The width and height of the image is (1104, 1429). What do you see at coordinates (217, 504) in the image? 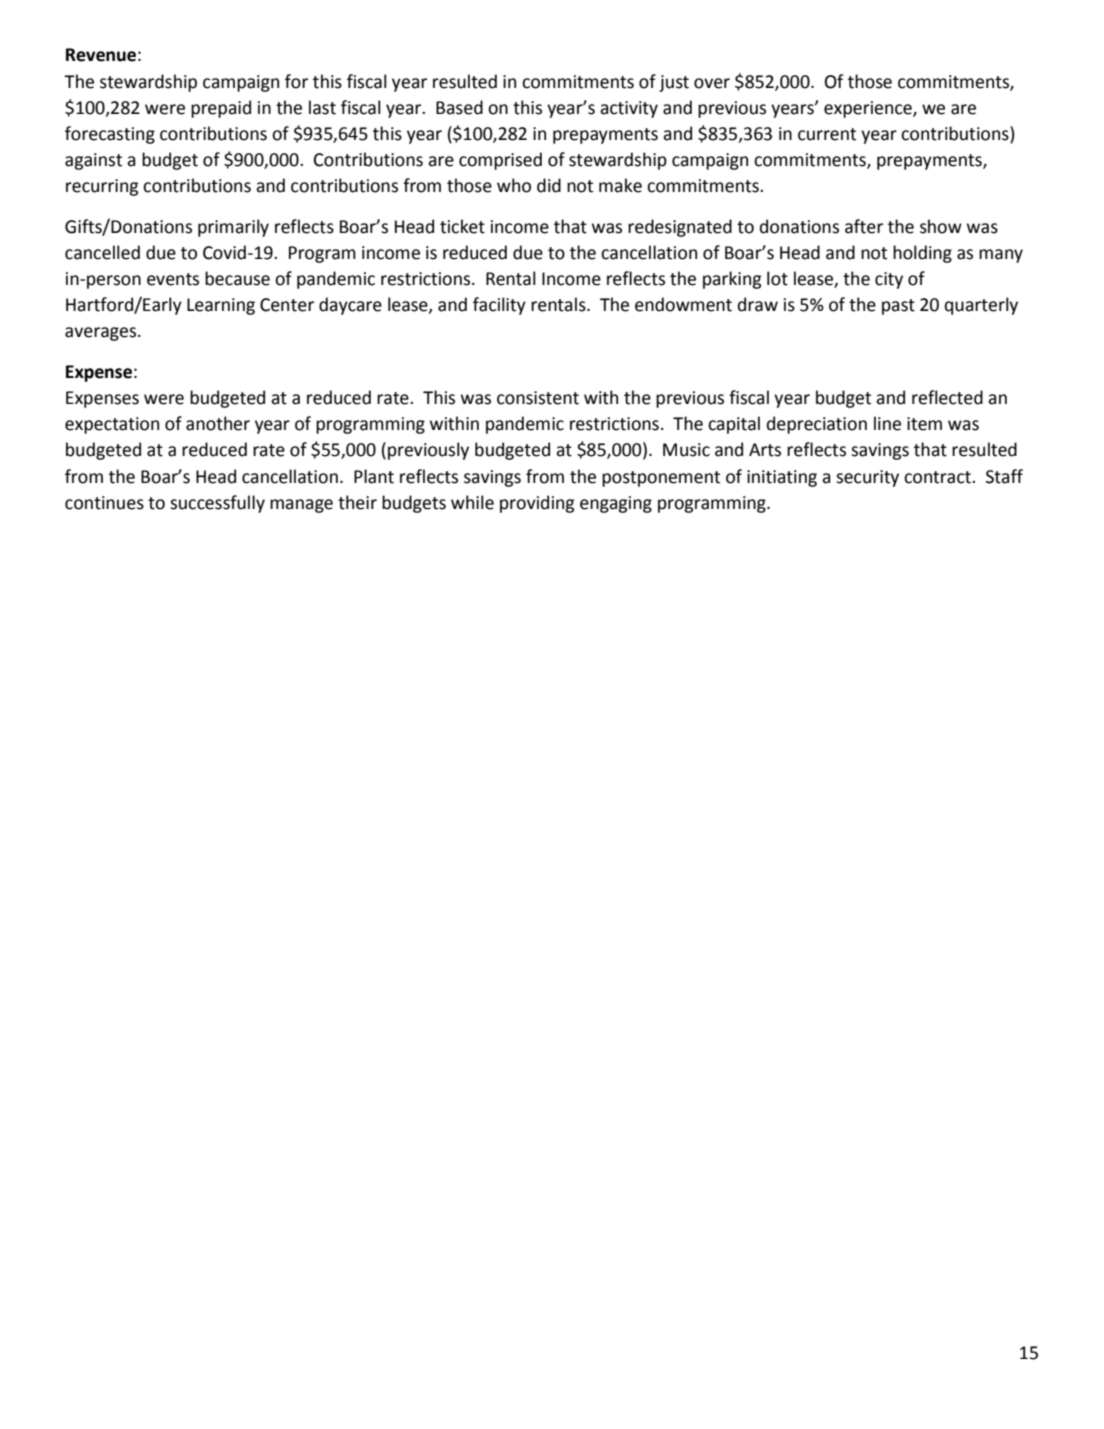
I see `successfully` at bounding box center [217, 504].
